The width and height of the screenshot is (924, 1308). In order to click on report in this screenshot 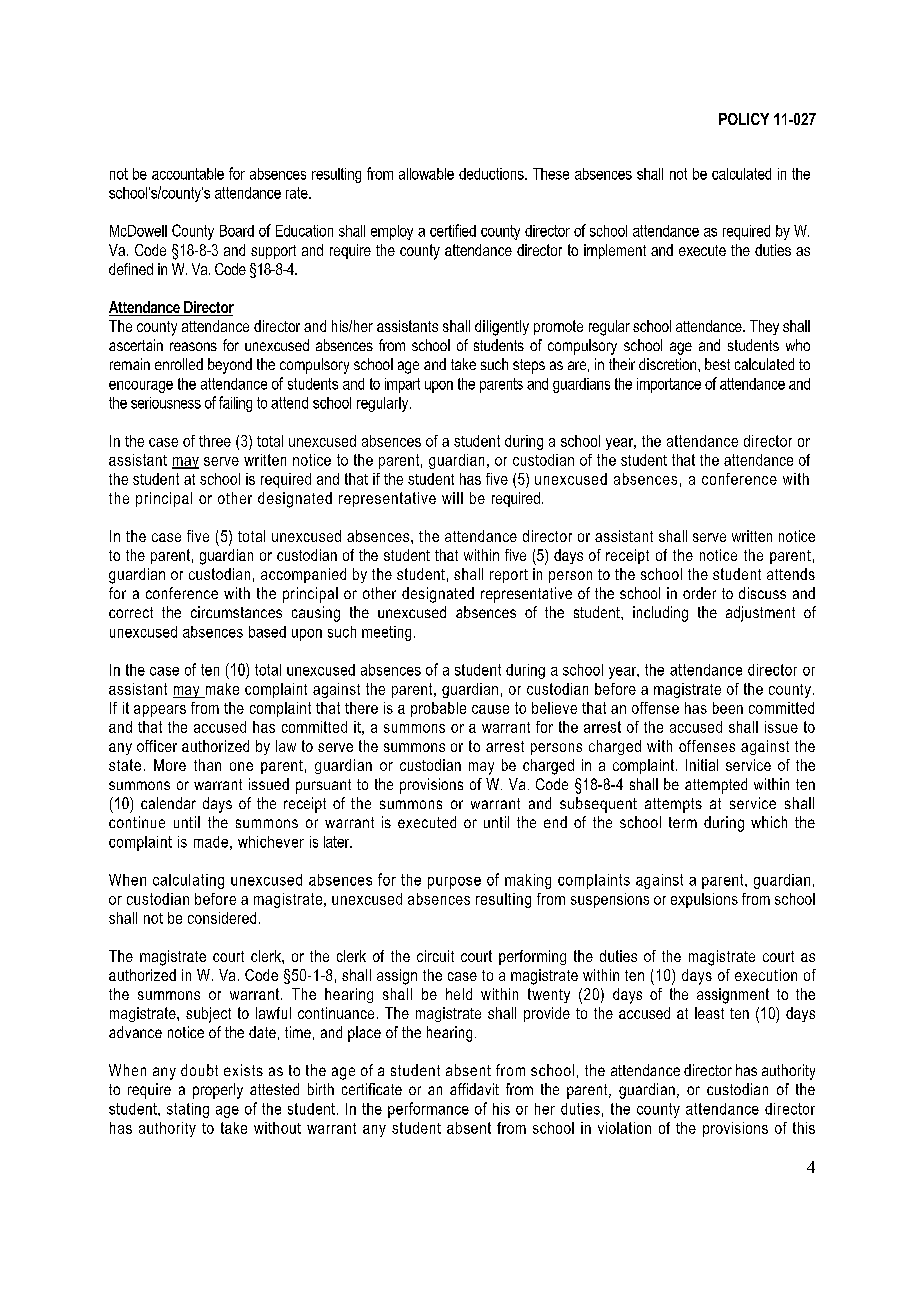, I will do `click(509, 576)`.
